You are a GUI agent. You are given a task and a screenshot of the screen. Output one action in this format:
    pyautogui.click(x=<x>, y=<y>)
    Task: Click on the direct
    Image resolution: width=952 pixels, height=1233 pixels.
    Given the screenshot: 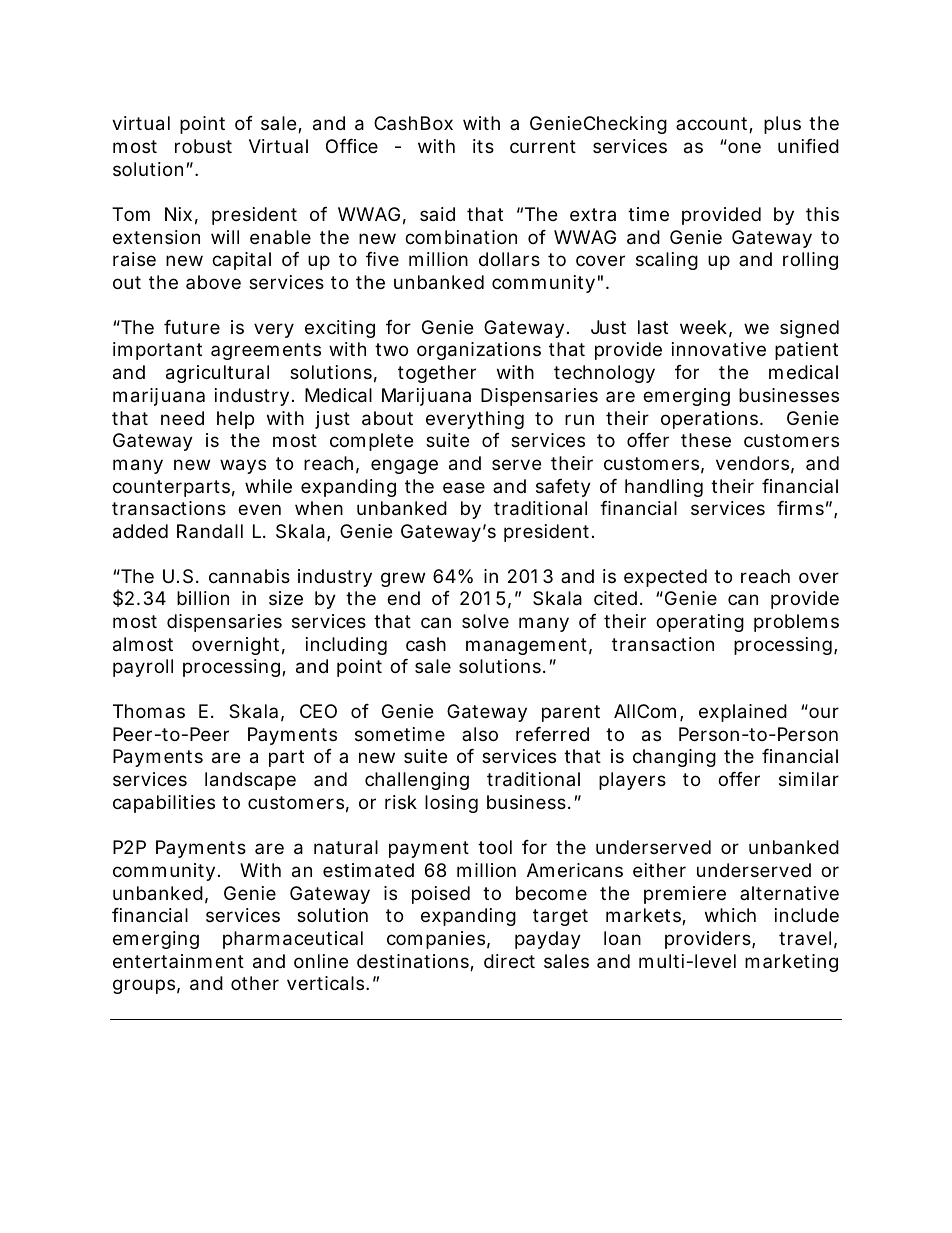 What is the action you would take?
    pyautogui.click(x=509, y=961)
